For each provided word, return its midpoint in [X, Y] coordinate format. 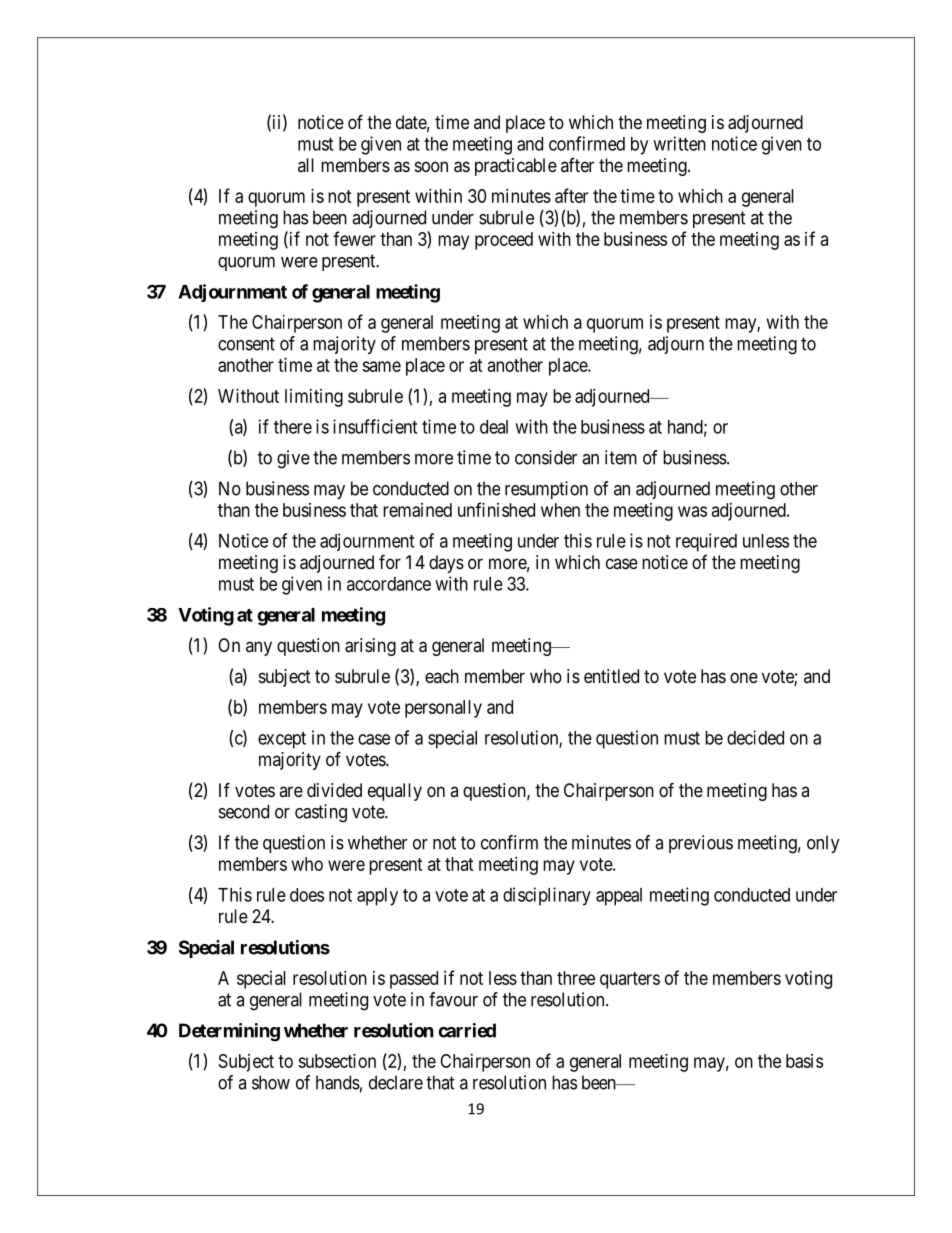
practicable [516, 167]
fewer [354, 238]
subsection [337, 1061]
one [744, 677]
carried [467, 1030]
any [259, 648]
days [446, 564]
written [679, 143]
